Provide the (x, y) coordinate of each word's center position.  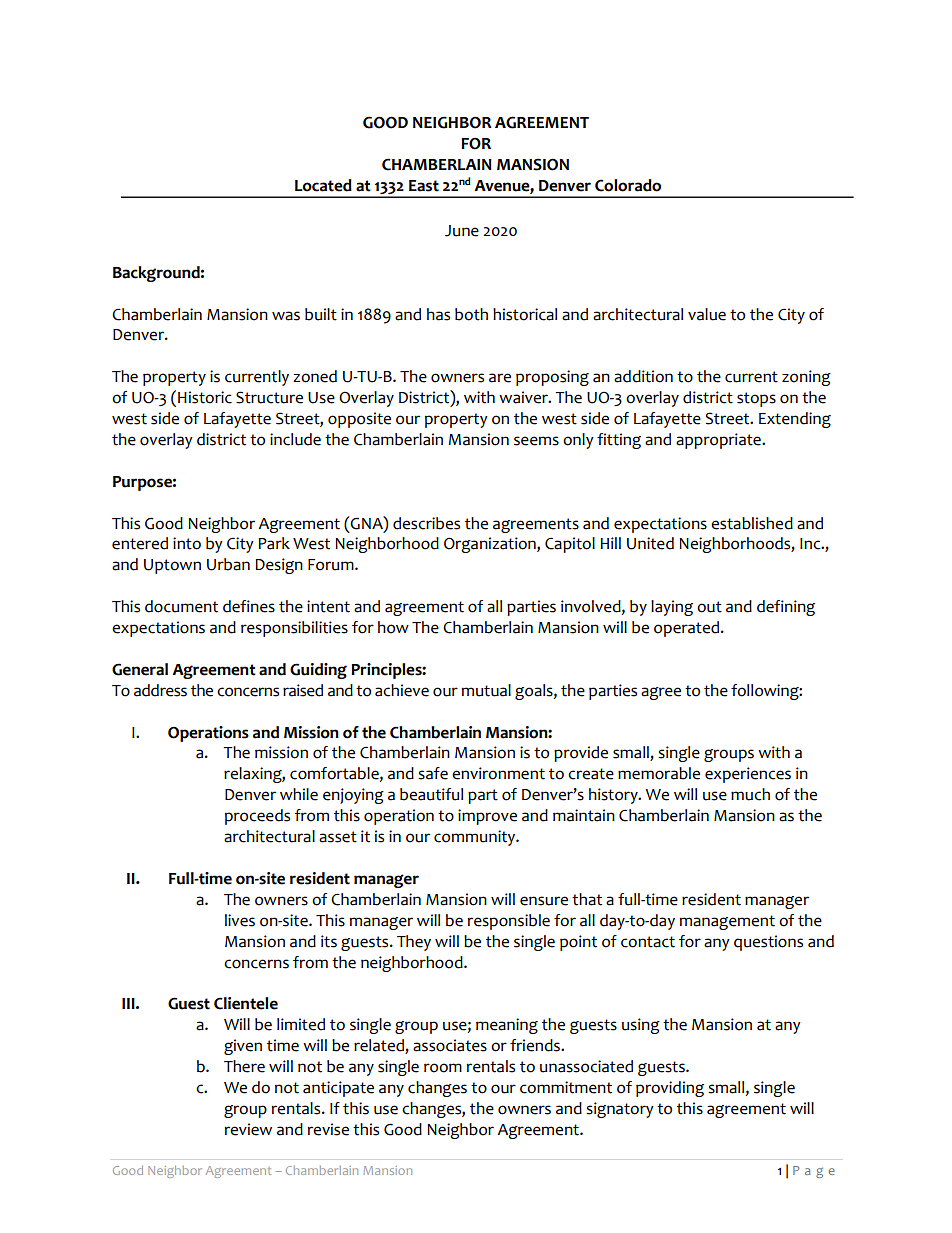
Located (323, 185)
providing (670, 1089)
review (248, 1129)
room (443, 1068)
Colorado (628, 185)
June (462, 231)
